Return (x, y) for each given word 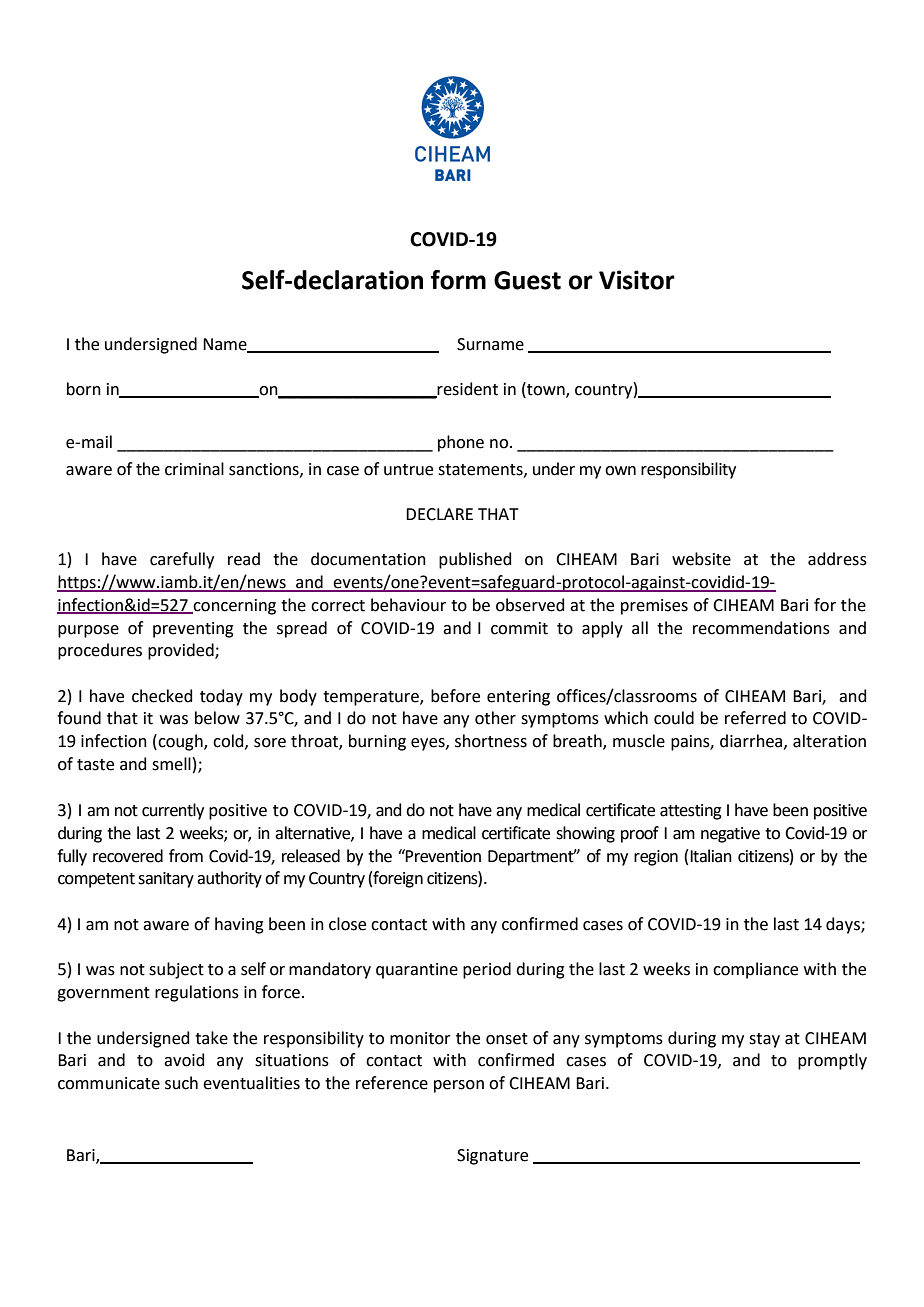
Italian (711, 856)
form (458, 279)
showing (585, 834)
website (701, 559)
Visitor (637, 280)
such (181, 1083)
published (475, 560)
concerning (233, 607)
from (186, 856)
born (84, 389)
